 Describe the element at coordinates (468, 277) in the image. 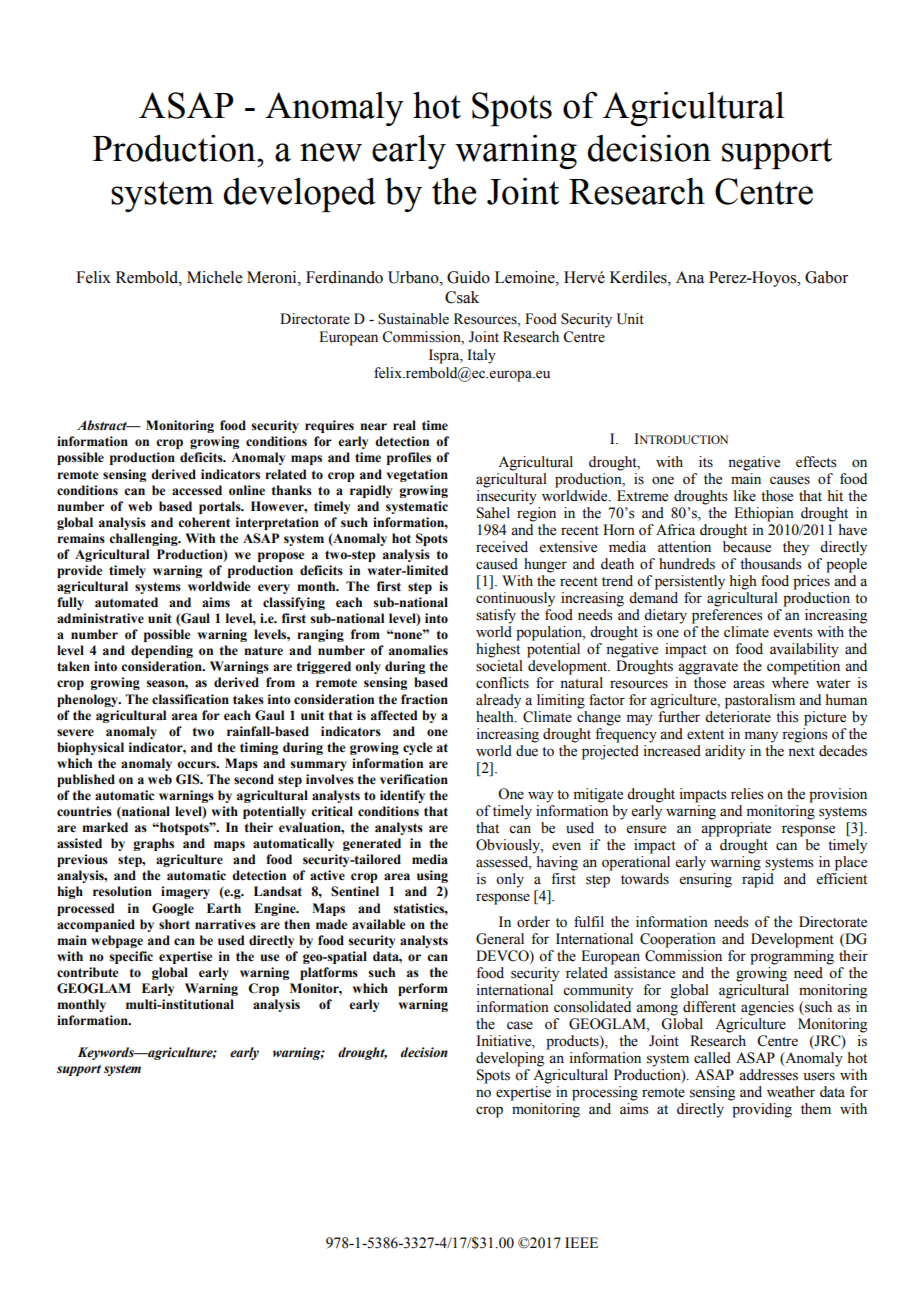

I see `Guido` at that location.
